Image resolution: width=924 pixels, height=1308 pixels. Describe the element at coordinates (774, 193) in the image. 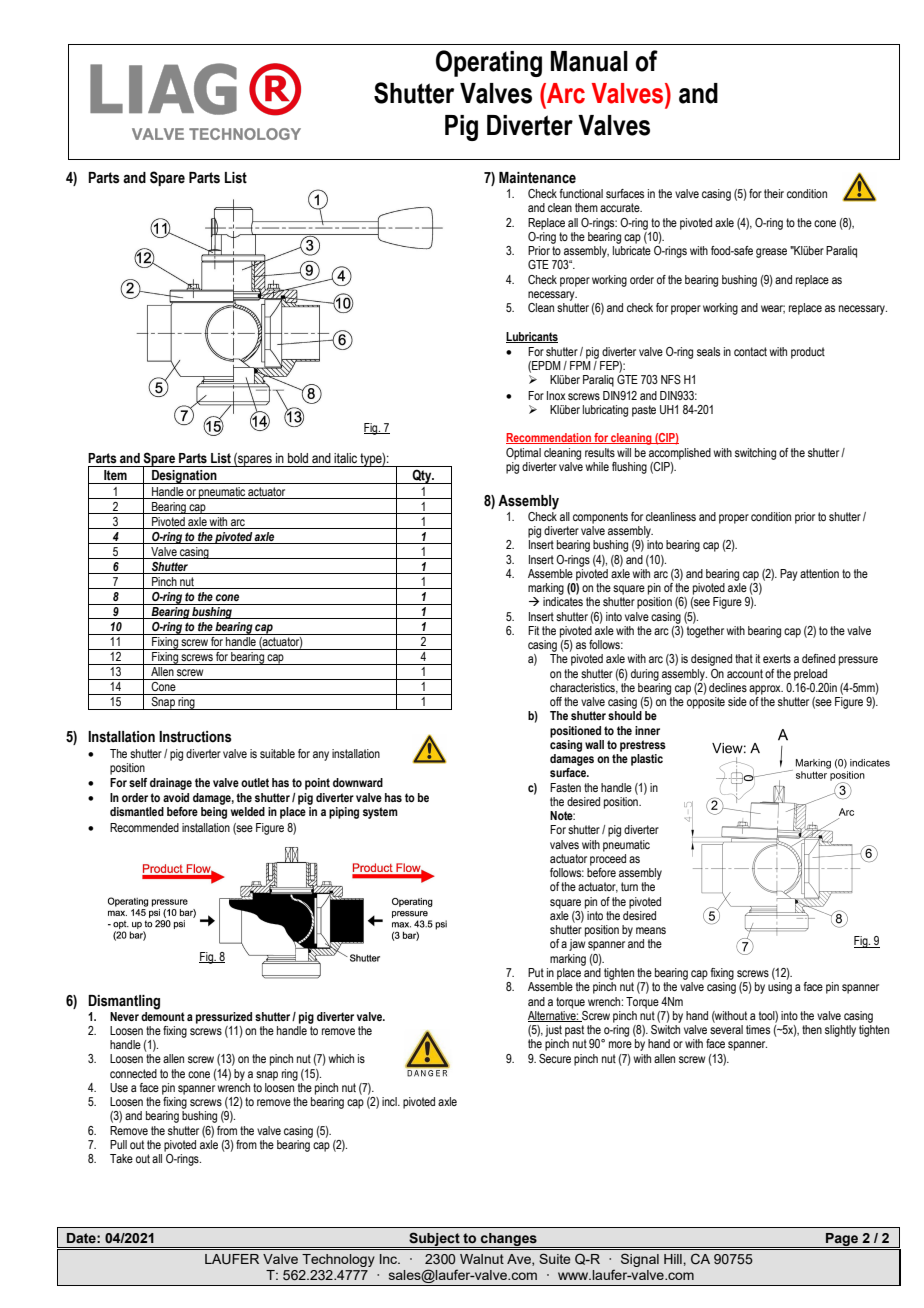

I see `their` at that location.
